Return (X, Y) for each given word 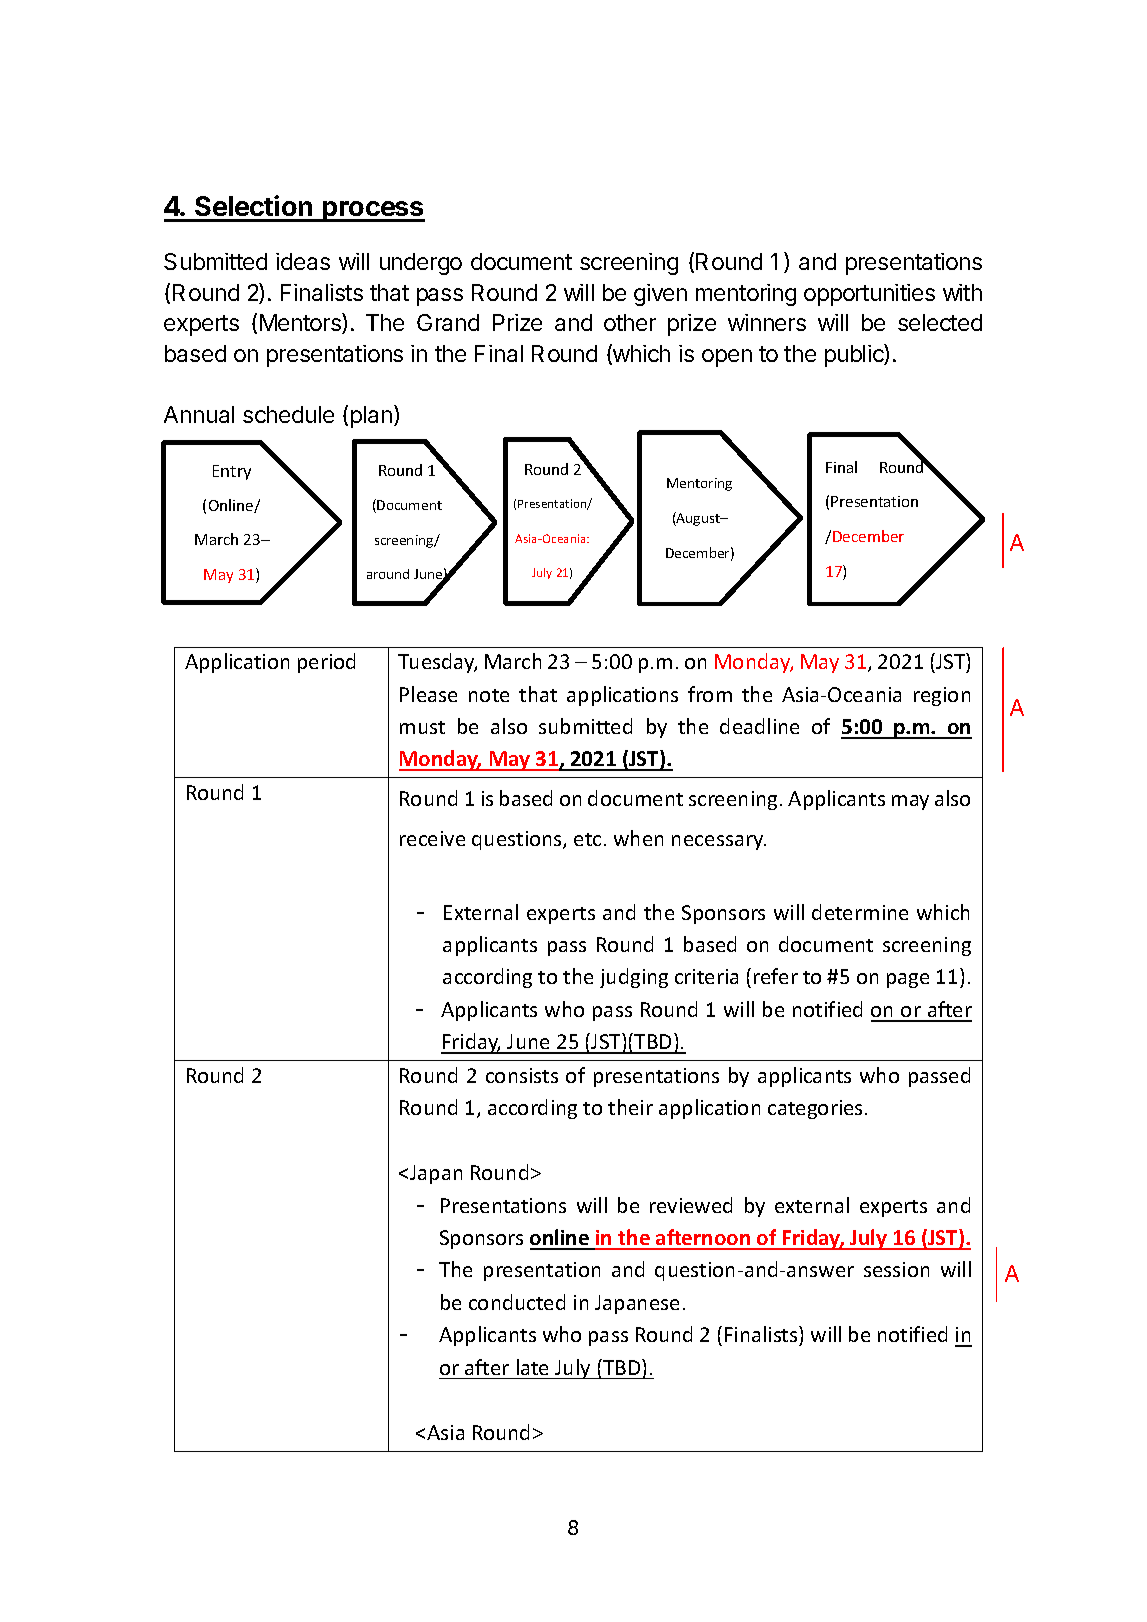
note (489, 695)
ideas (303, 261)
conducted (517, 1302)
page (908, 980)
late (532, 1367)
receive (432, 838)
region (942, 696)
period (326, 663)
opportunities (869, 295)
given (660, 295)
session (896, 1269)
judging (634, 978)
